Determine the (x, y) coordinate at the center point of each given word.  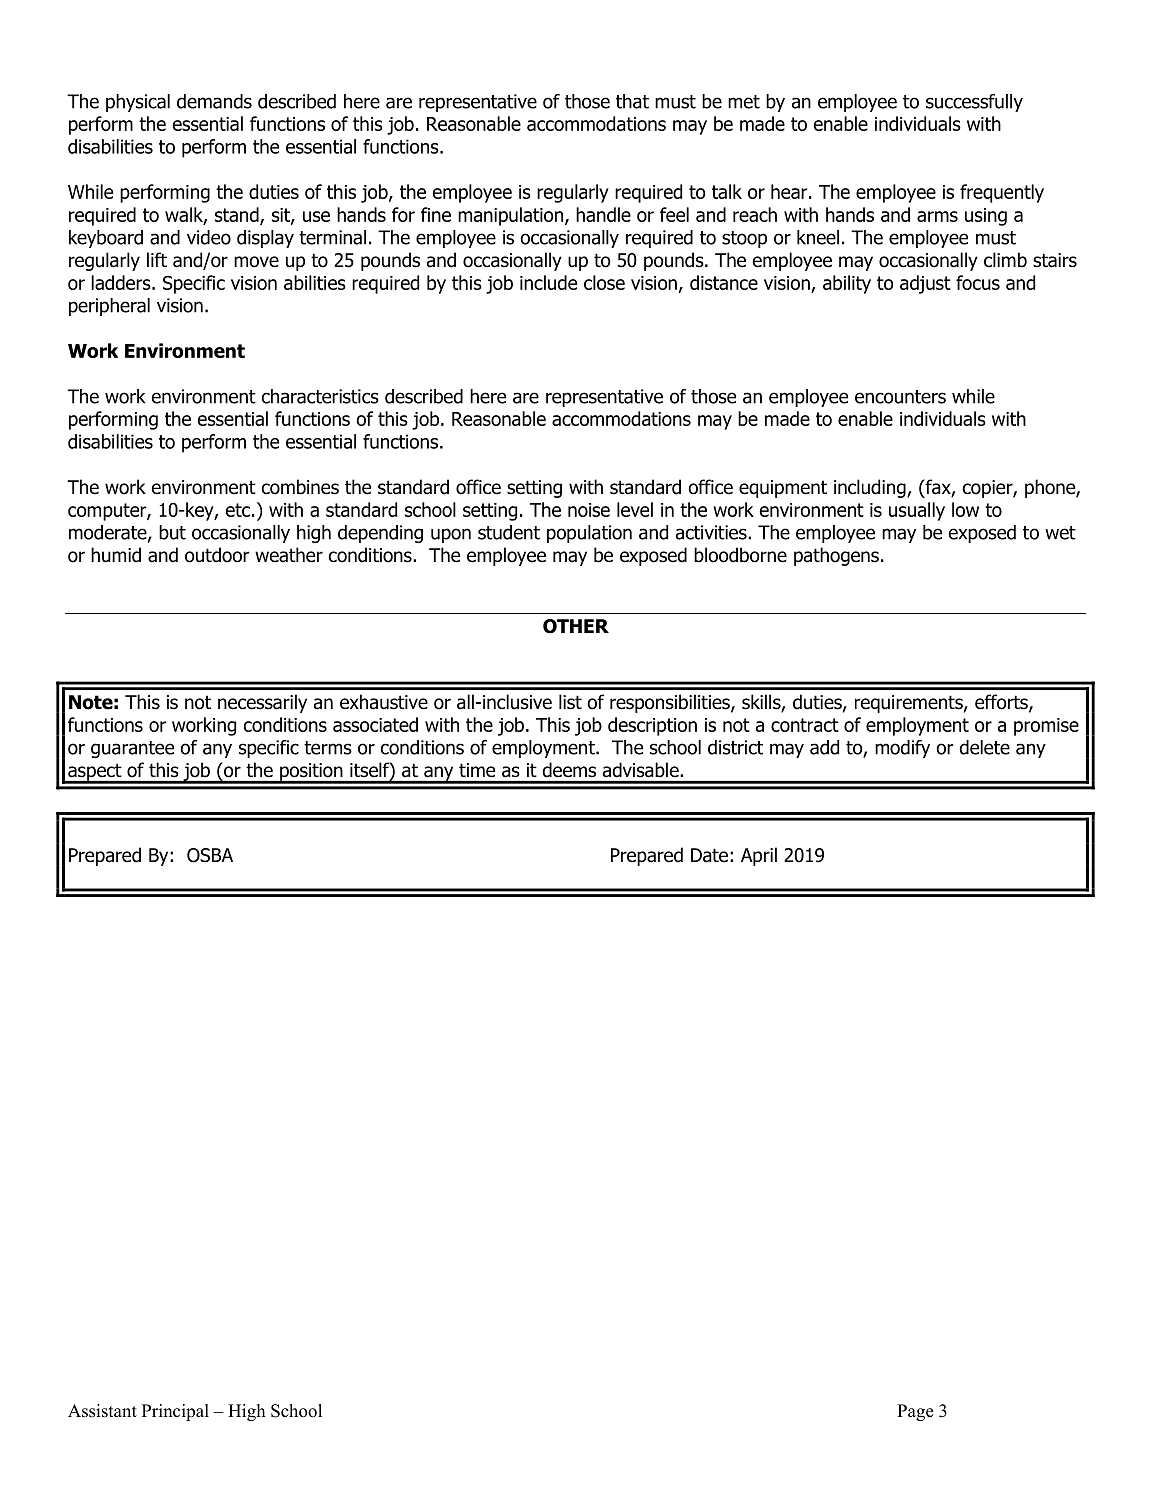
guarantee (132, 749)
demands (214, 101)
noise (589, 510)
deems (569, 769)
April (759, 856)
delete (985, 747)
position (311, 773)
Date (709, 855)
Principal (175, 1412)
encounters (900, 397)
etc (238, 510)
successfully (974, 103)
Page (915, 1412)
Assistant (102, 1411)
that (632, 101)
